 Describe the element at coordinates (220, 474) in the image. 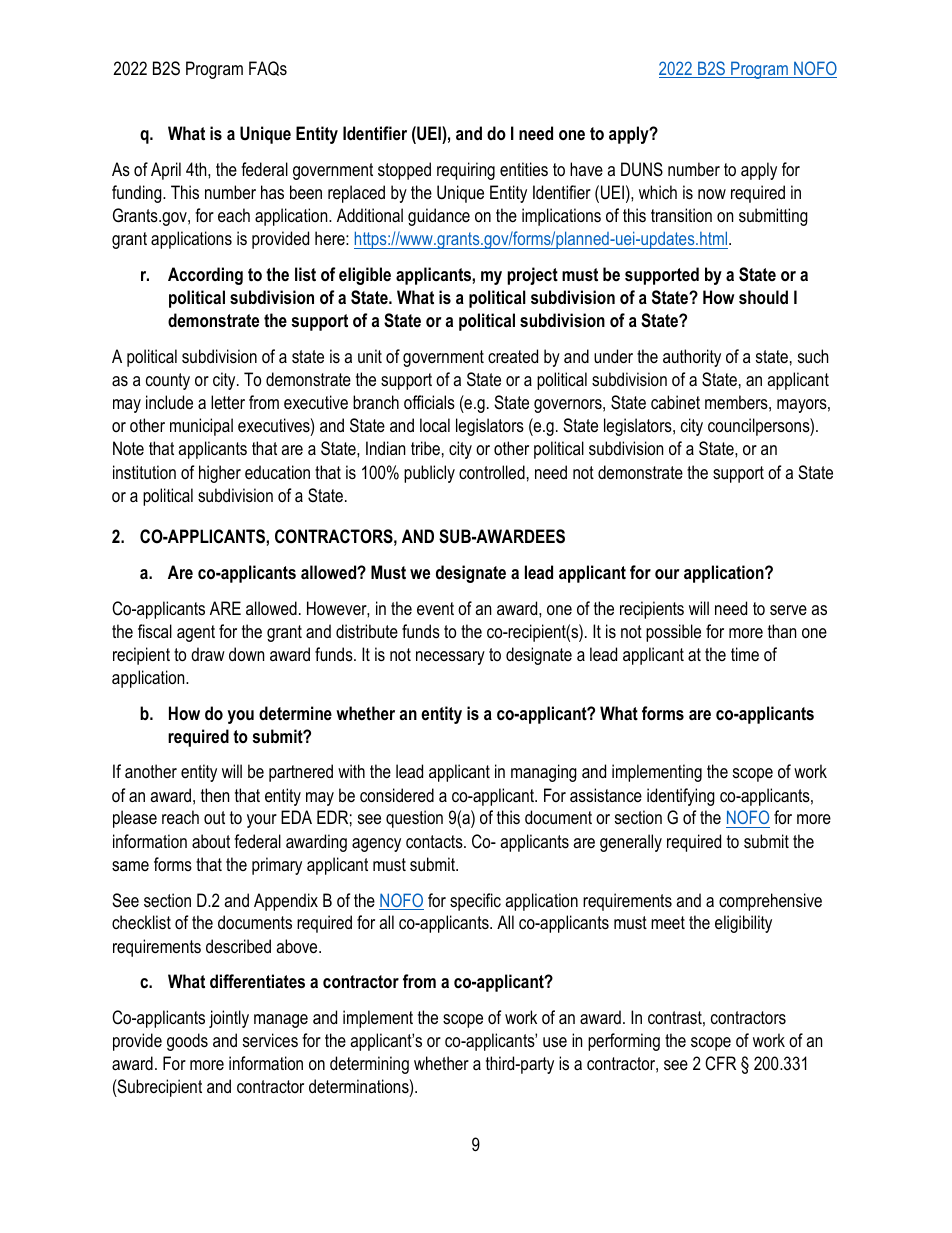

I see `higher` at that location.
